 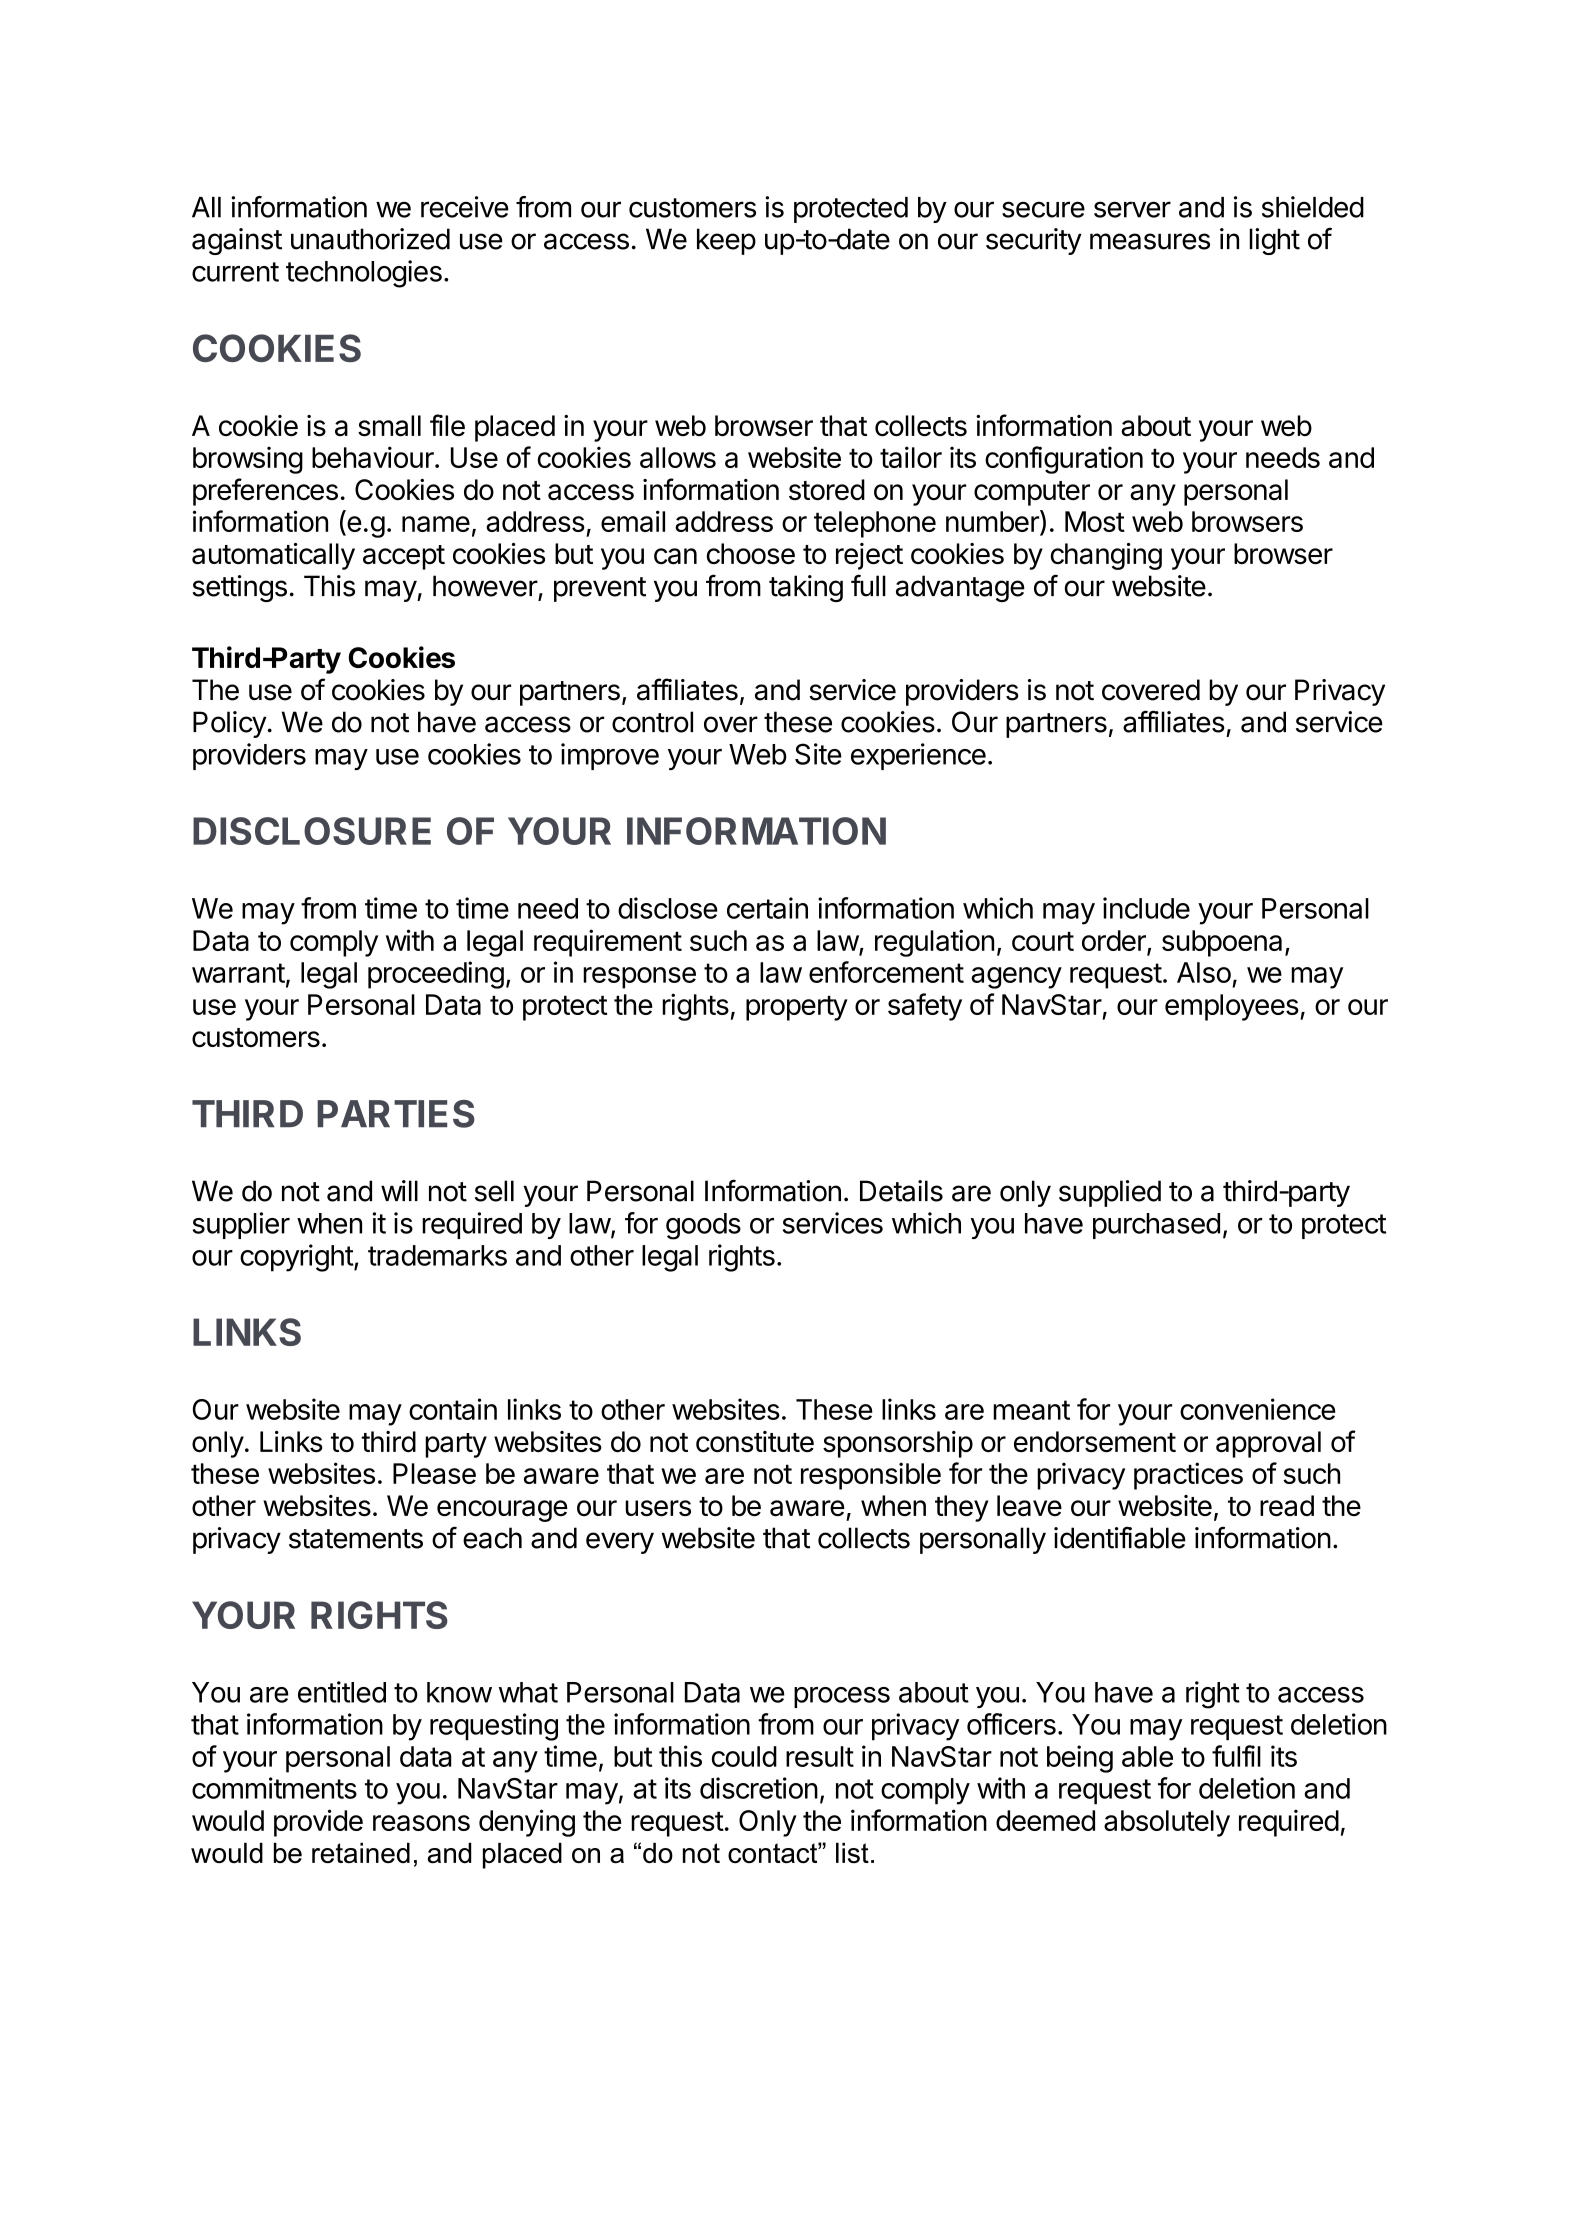 I want to click on control, so click(x=652, y=722).
